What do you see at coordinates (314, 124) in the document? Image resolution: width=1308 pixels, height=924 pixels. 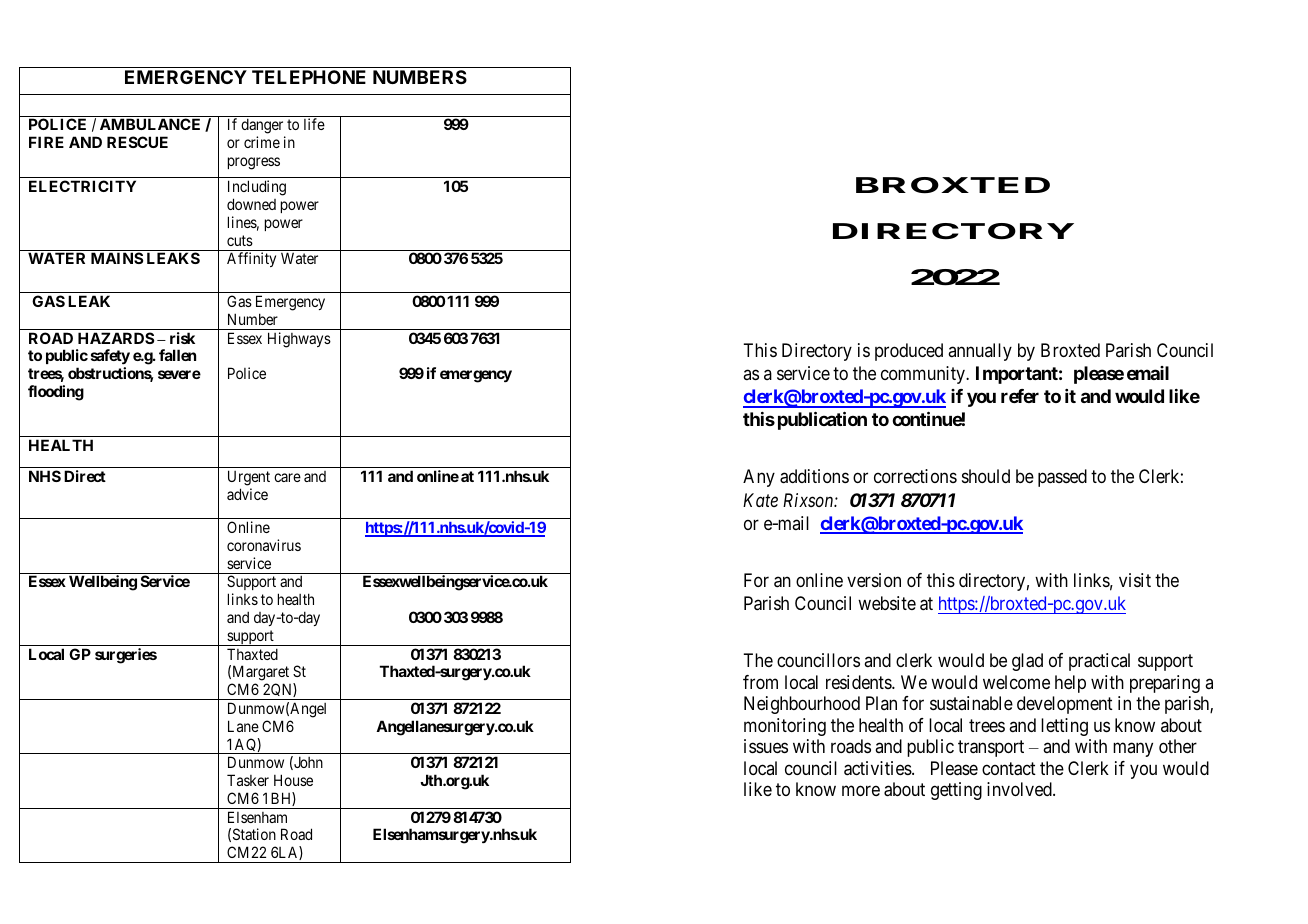 I see `life` at bounding box center [314, 124].
